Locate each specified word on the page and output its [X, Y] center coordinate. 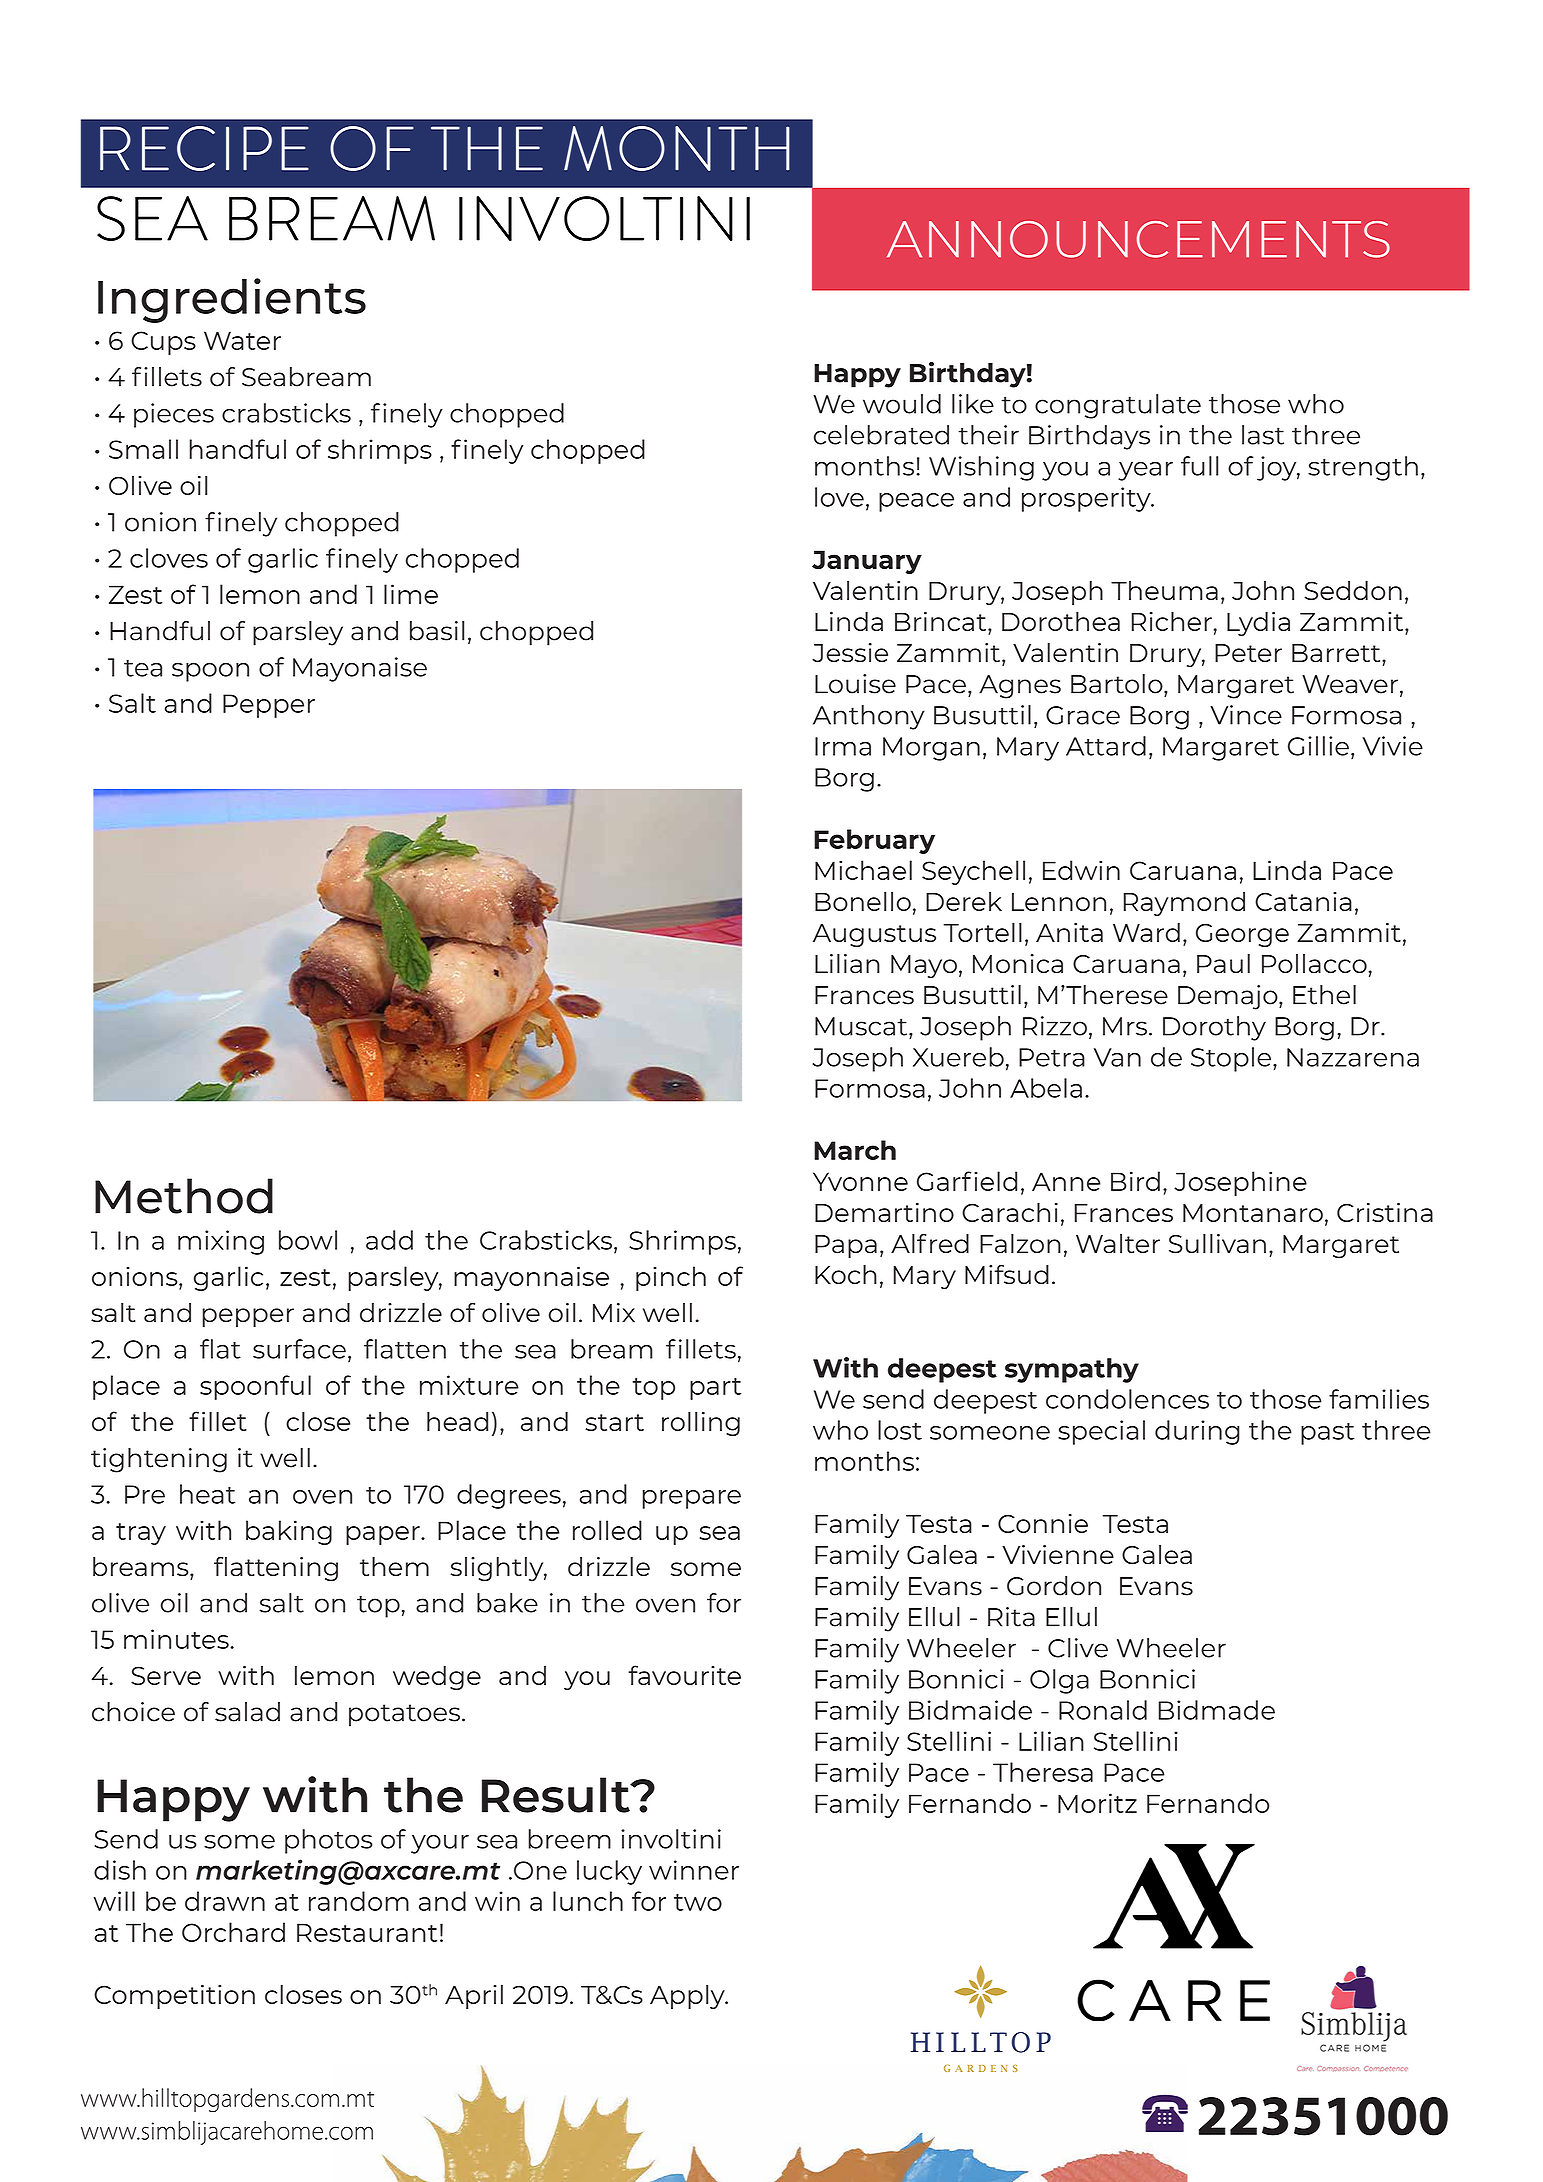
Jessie [850, 653]
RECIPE [204, 148]
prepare [691, 1499]
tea [143, 668]
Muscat [862, 1026]
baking [289, 1532]
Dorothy [1214, 1028]
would [902, 404]
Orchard [233, 1932]
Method [184, 1196]
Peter [1248, 653]
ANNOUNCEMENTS [1138, 239]
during [1197, 1432]
